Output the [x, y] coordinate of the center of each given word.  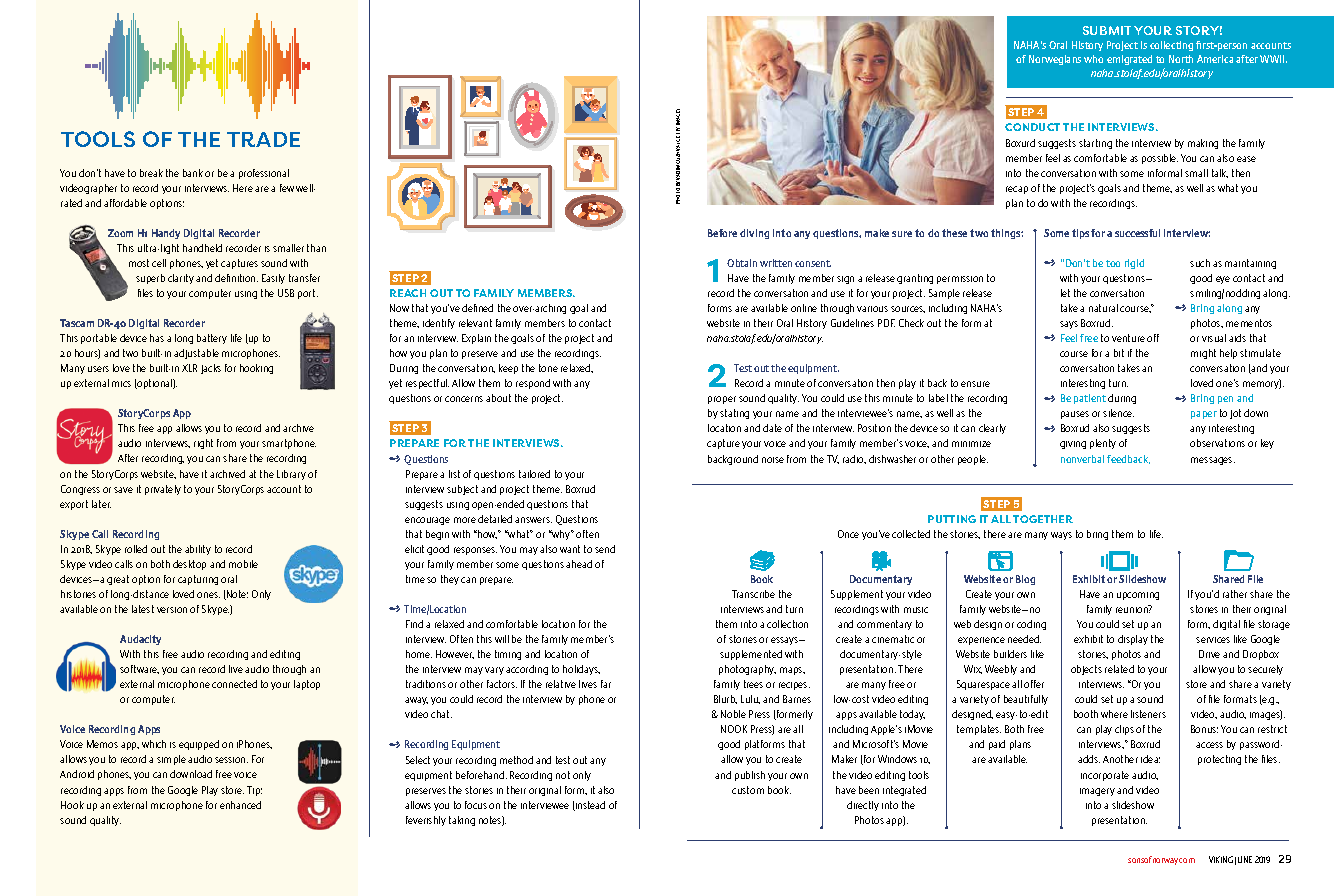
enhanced [240, 805]
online [804, 308]
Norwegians [1055, 60]
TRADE [263, 139]
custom [748, 790]
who [1093, 59]
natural [1103, 308]
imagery [1097, 792]
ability [198, 550]
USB [286, 293]
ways [1061, 536]
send [605, 549]
